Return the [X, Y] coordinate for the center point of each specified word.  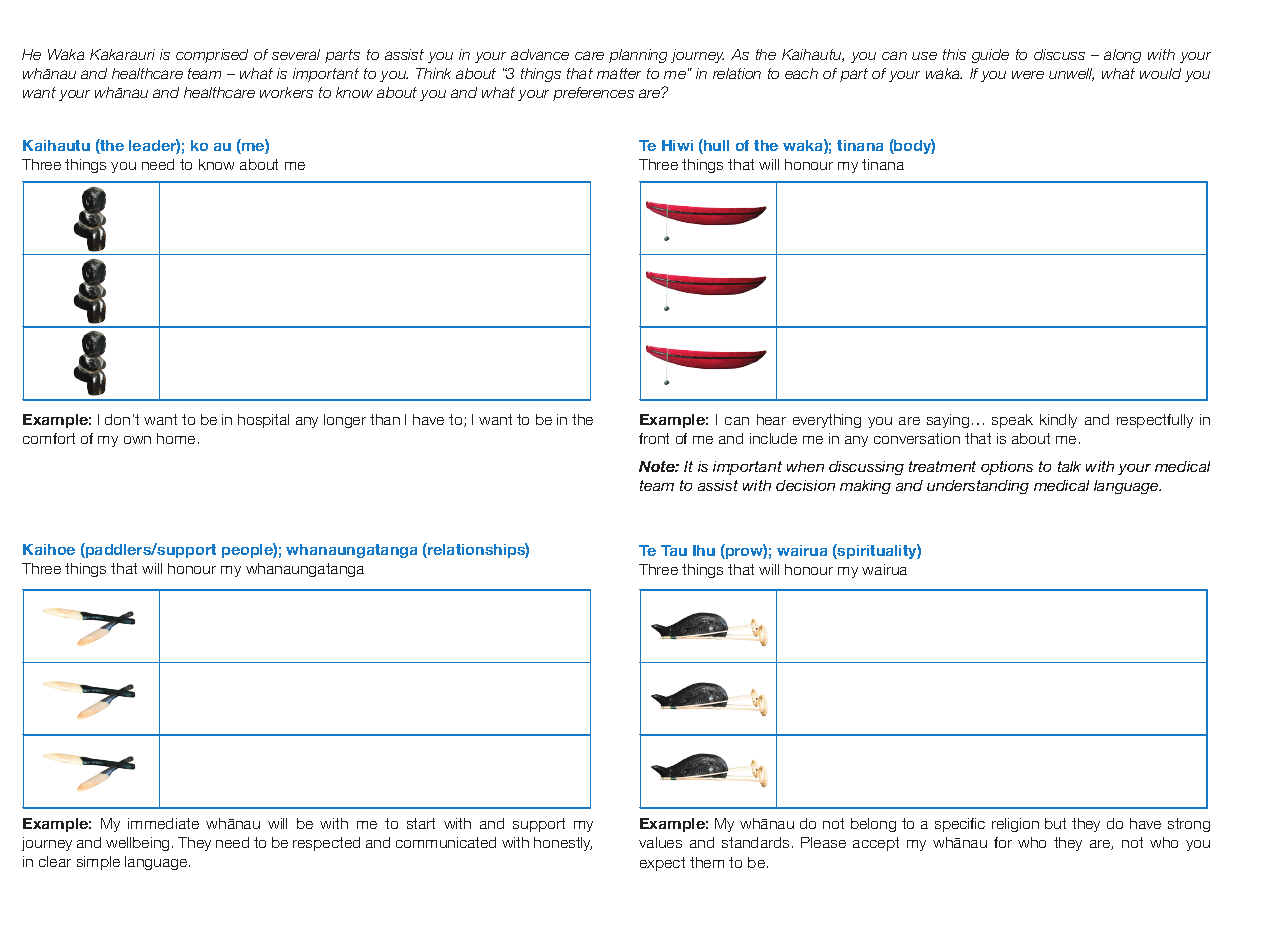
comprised [212, 56]
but [1055, 823]
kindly [1058, 421]
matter [619, 73]
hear [771, 419]
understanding [978, 487]
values [660, 842]
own [137, 440]
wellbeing [137, 844]
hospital [263, 421]
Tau [674, 550]
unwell [1071, 74]
